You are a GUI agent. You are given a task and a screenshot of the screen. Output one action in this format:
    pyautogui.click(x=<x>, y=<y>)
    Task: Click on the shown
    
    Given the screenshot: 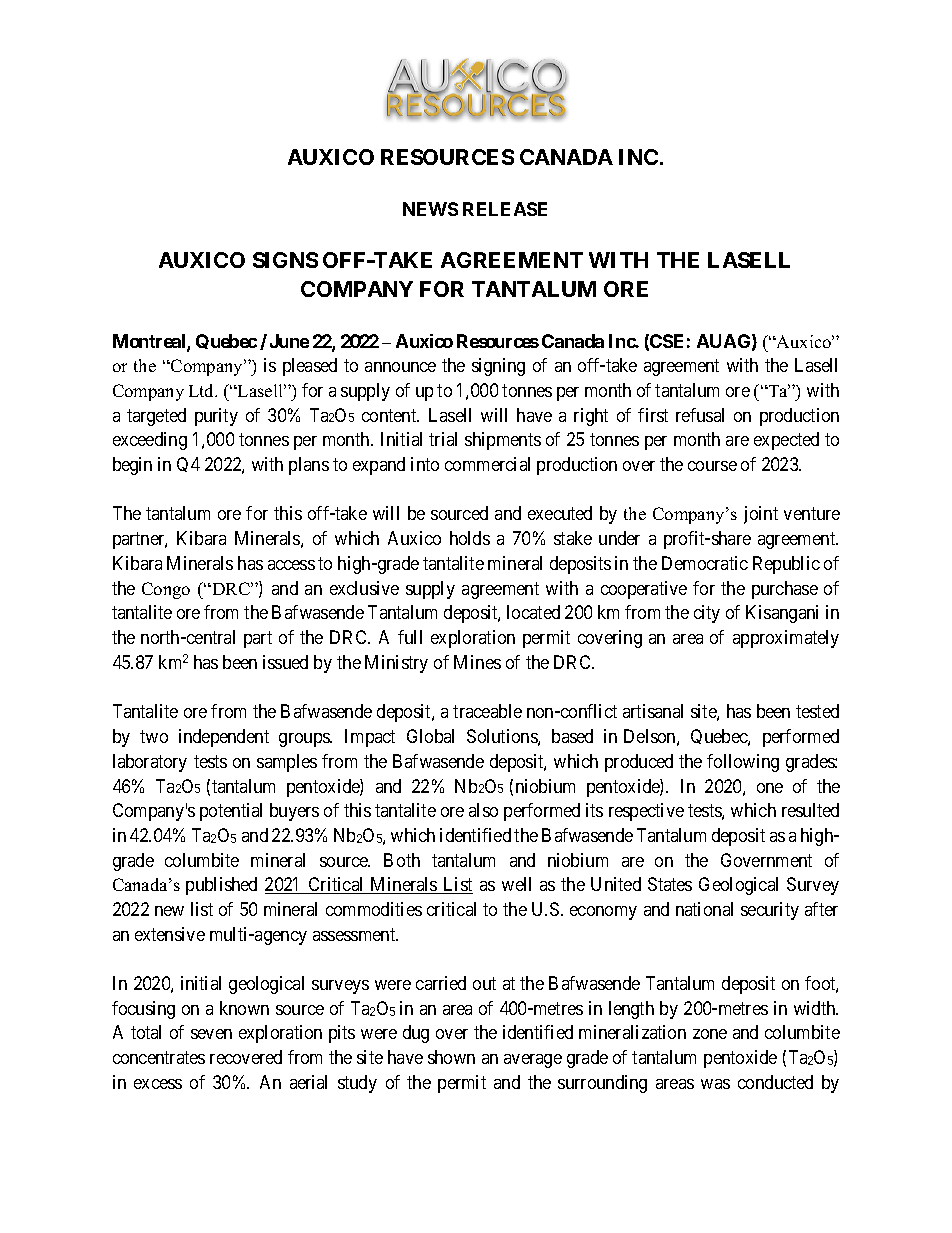 What is the action you would take?
    pyautogui.click(x=451, y=1057)
